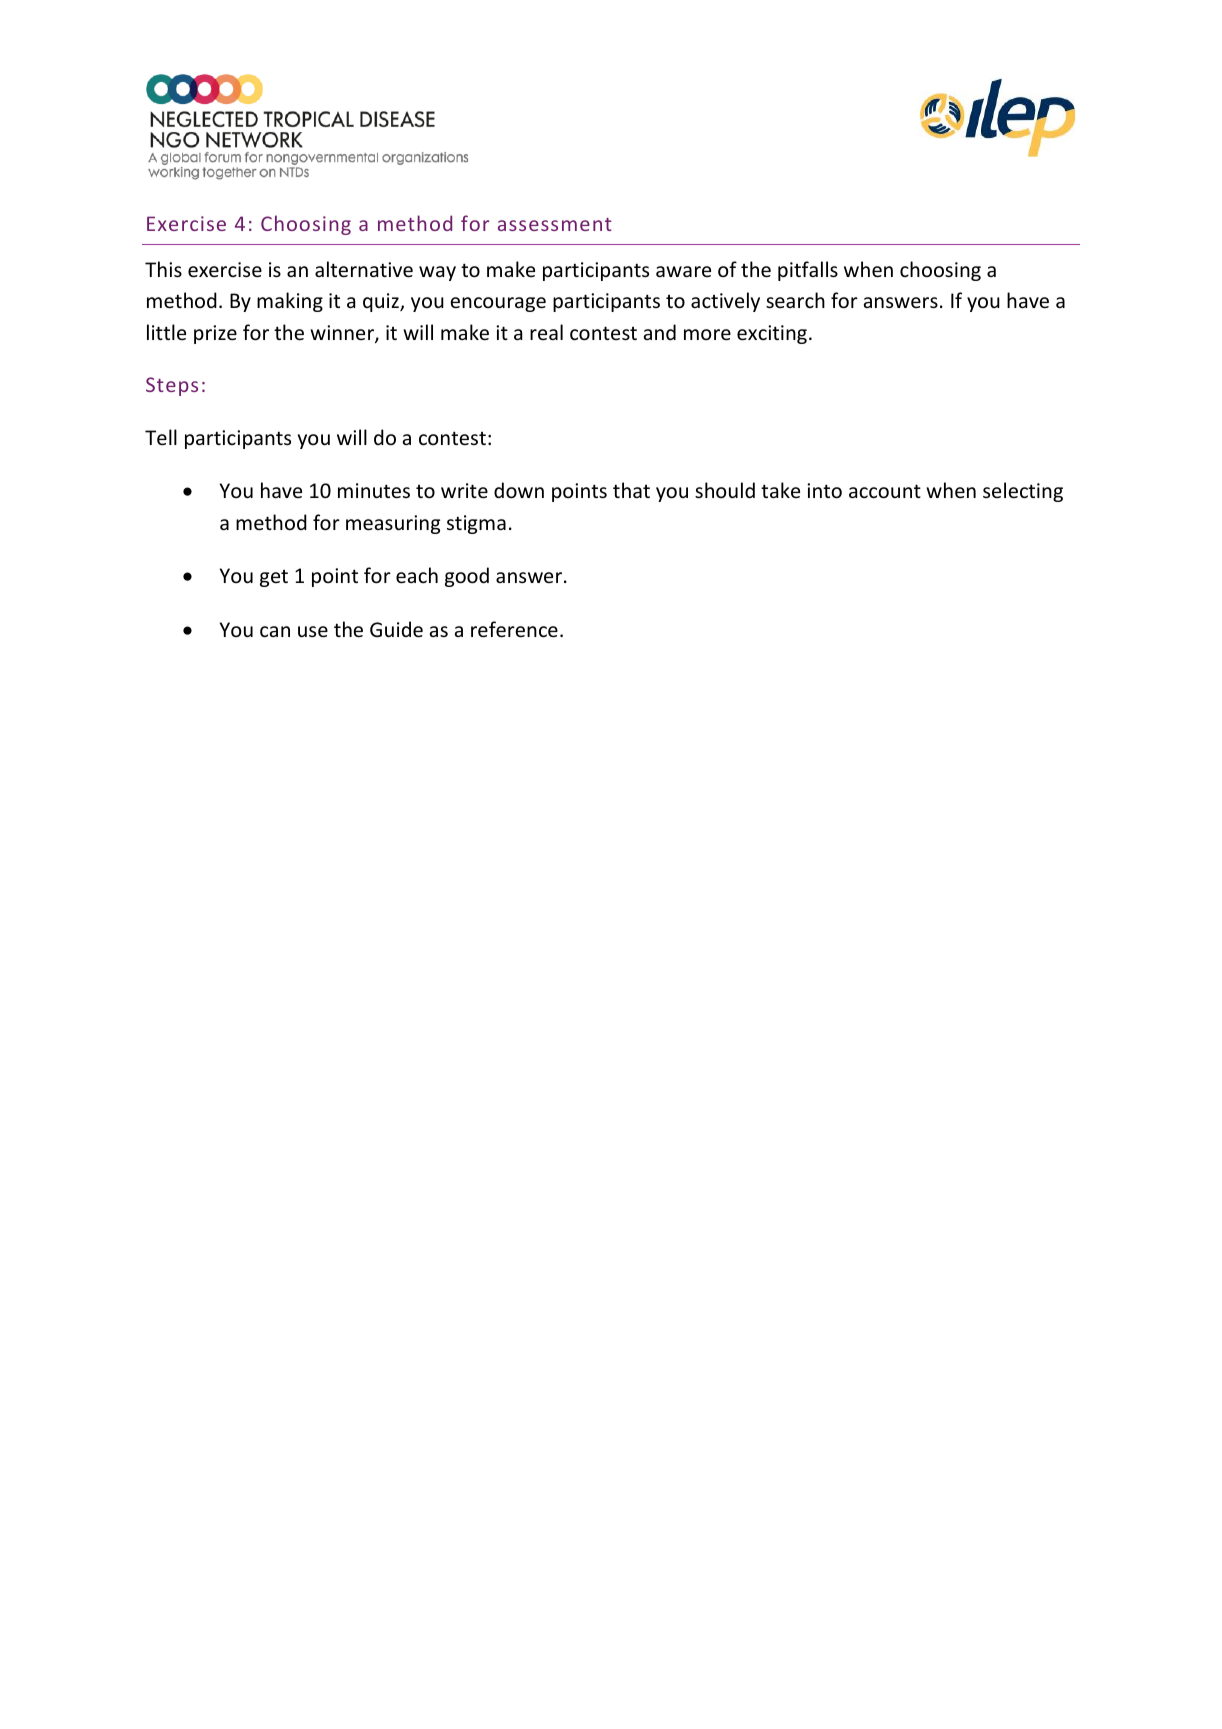 This screenshot has height=1729, width=1222. I want to click on minutes, so click(374, 491).
